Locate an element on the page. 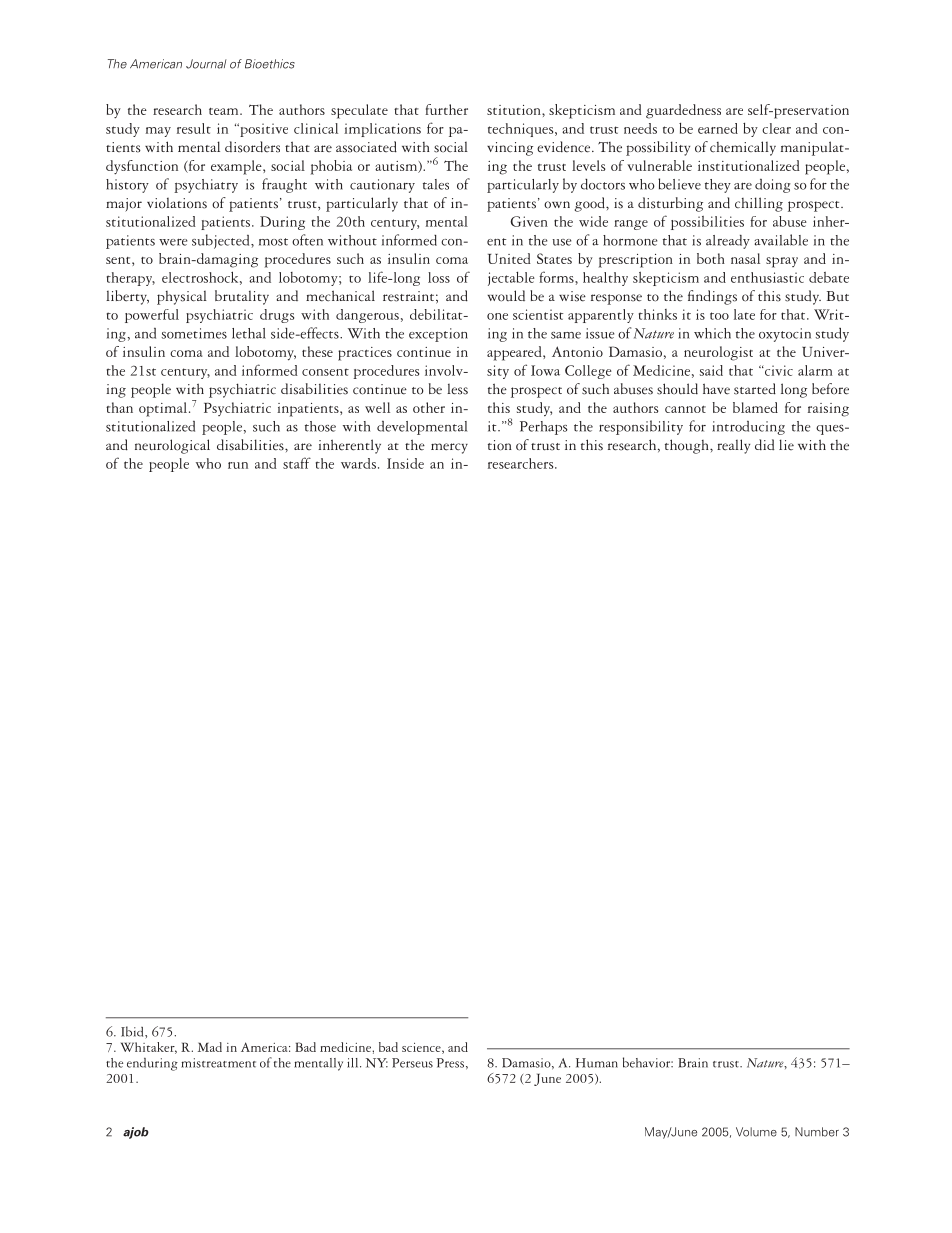 The width and height of the page is (952, 1233). mistreatment is located at coordinates (218, 1063).
